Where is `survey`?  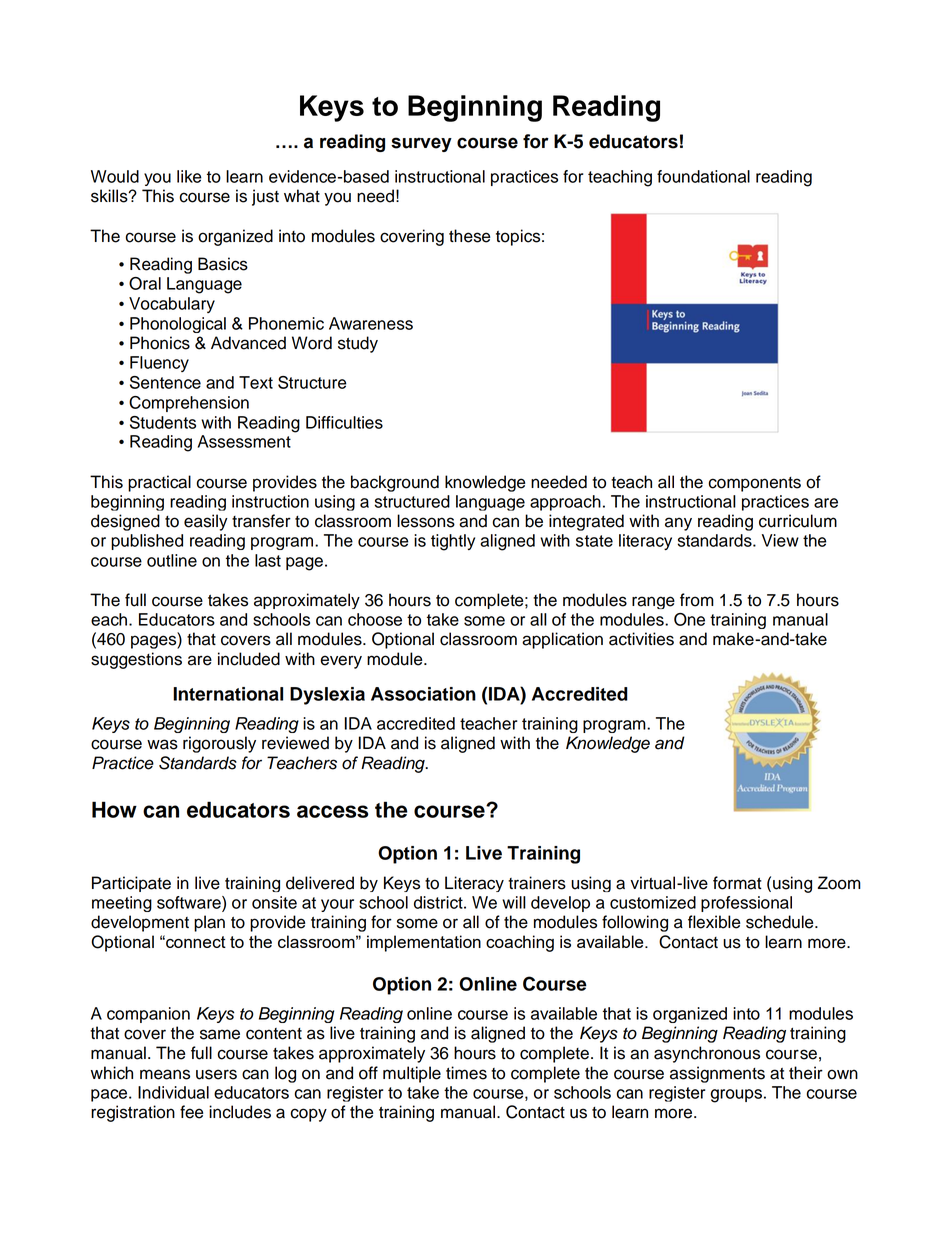 survey is located at coordinates (421, 144).
